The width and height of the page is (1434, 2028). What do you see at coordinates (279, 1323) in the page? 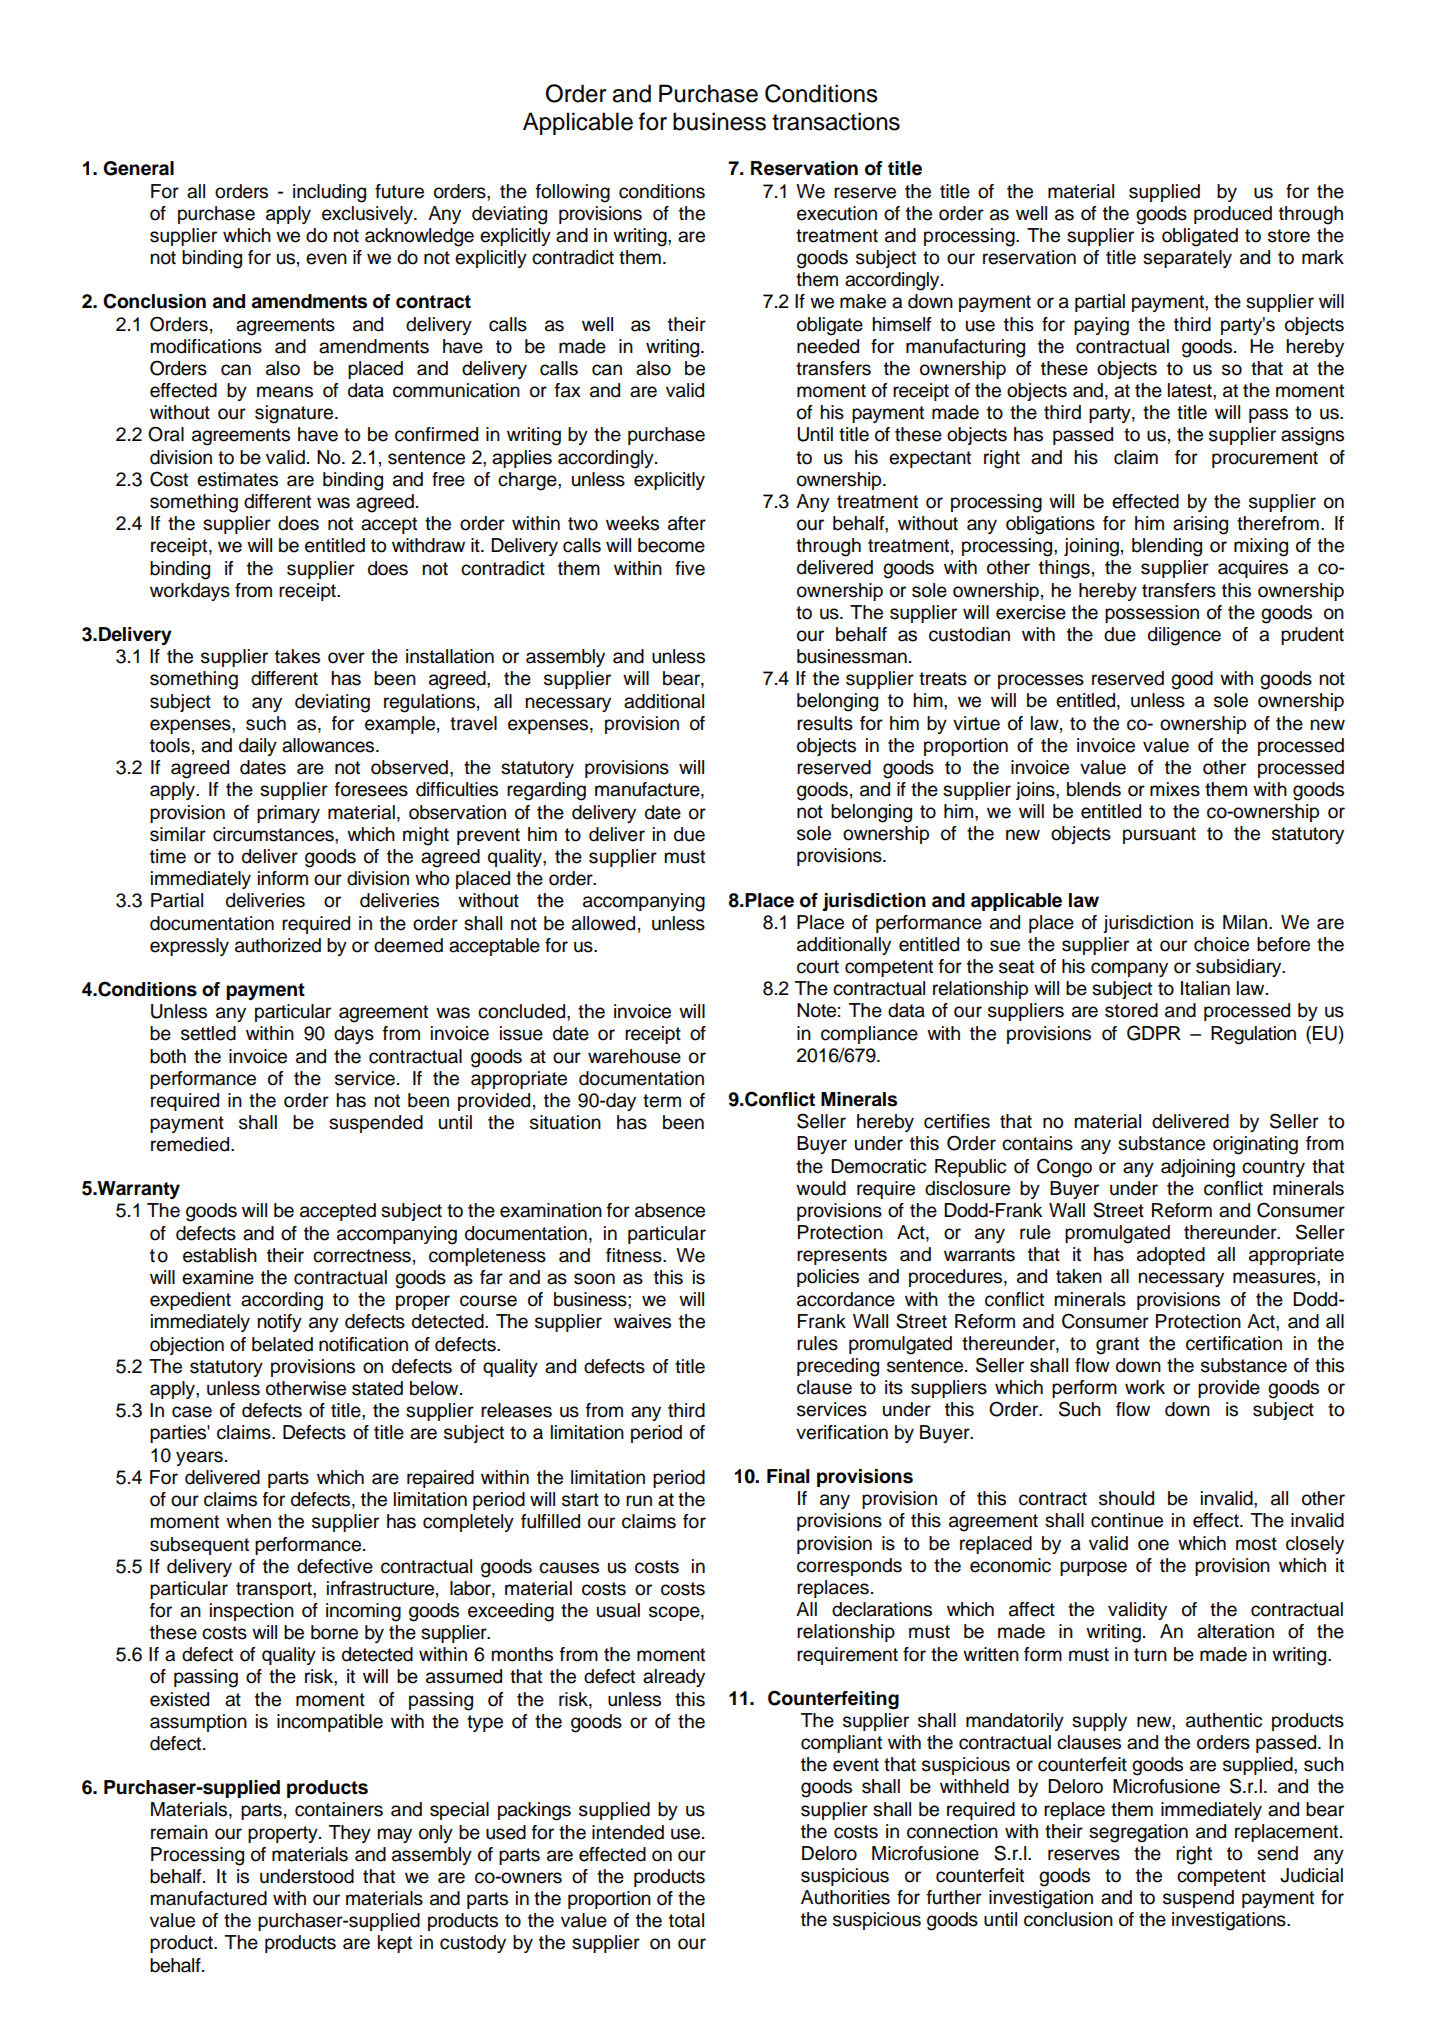
I see `notify` at bounding box center [279, 1323].
